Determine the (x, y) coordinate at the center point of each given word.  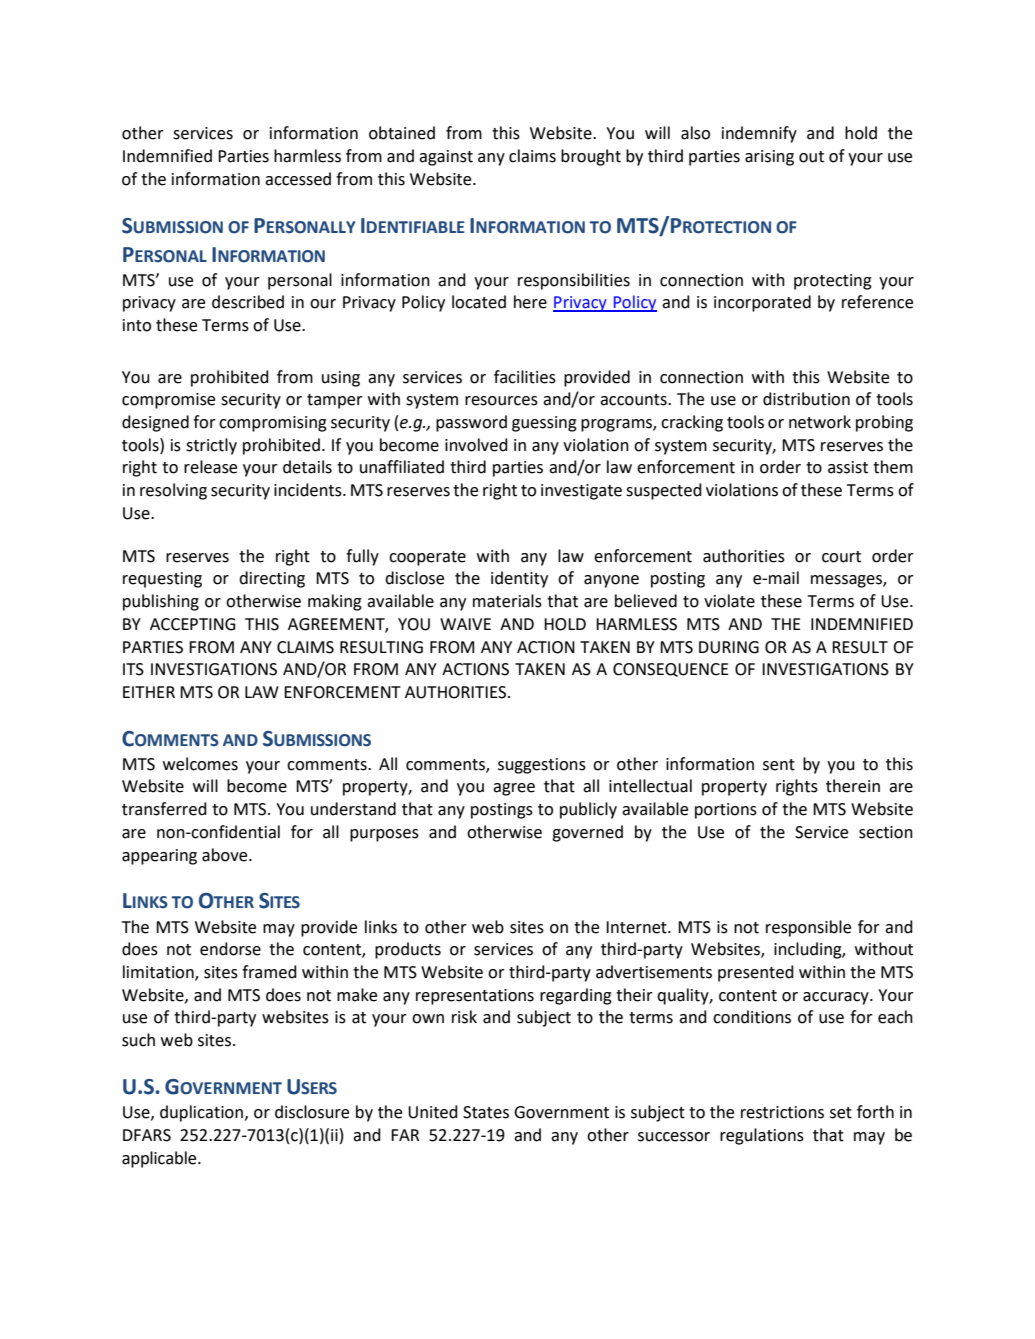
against (446, 158)
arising (769, 158)
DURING (729, 647)
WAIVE (465, 624)
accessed (298, 179)
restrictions (782, 1112)
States (486, 1112)
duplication (203, 1113)
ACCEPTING (193, 624)
